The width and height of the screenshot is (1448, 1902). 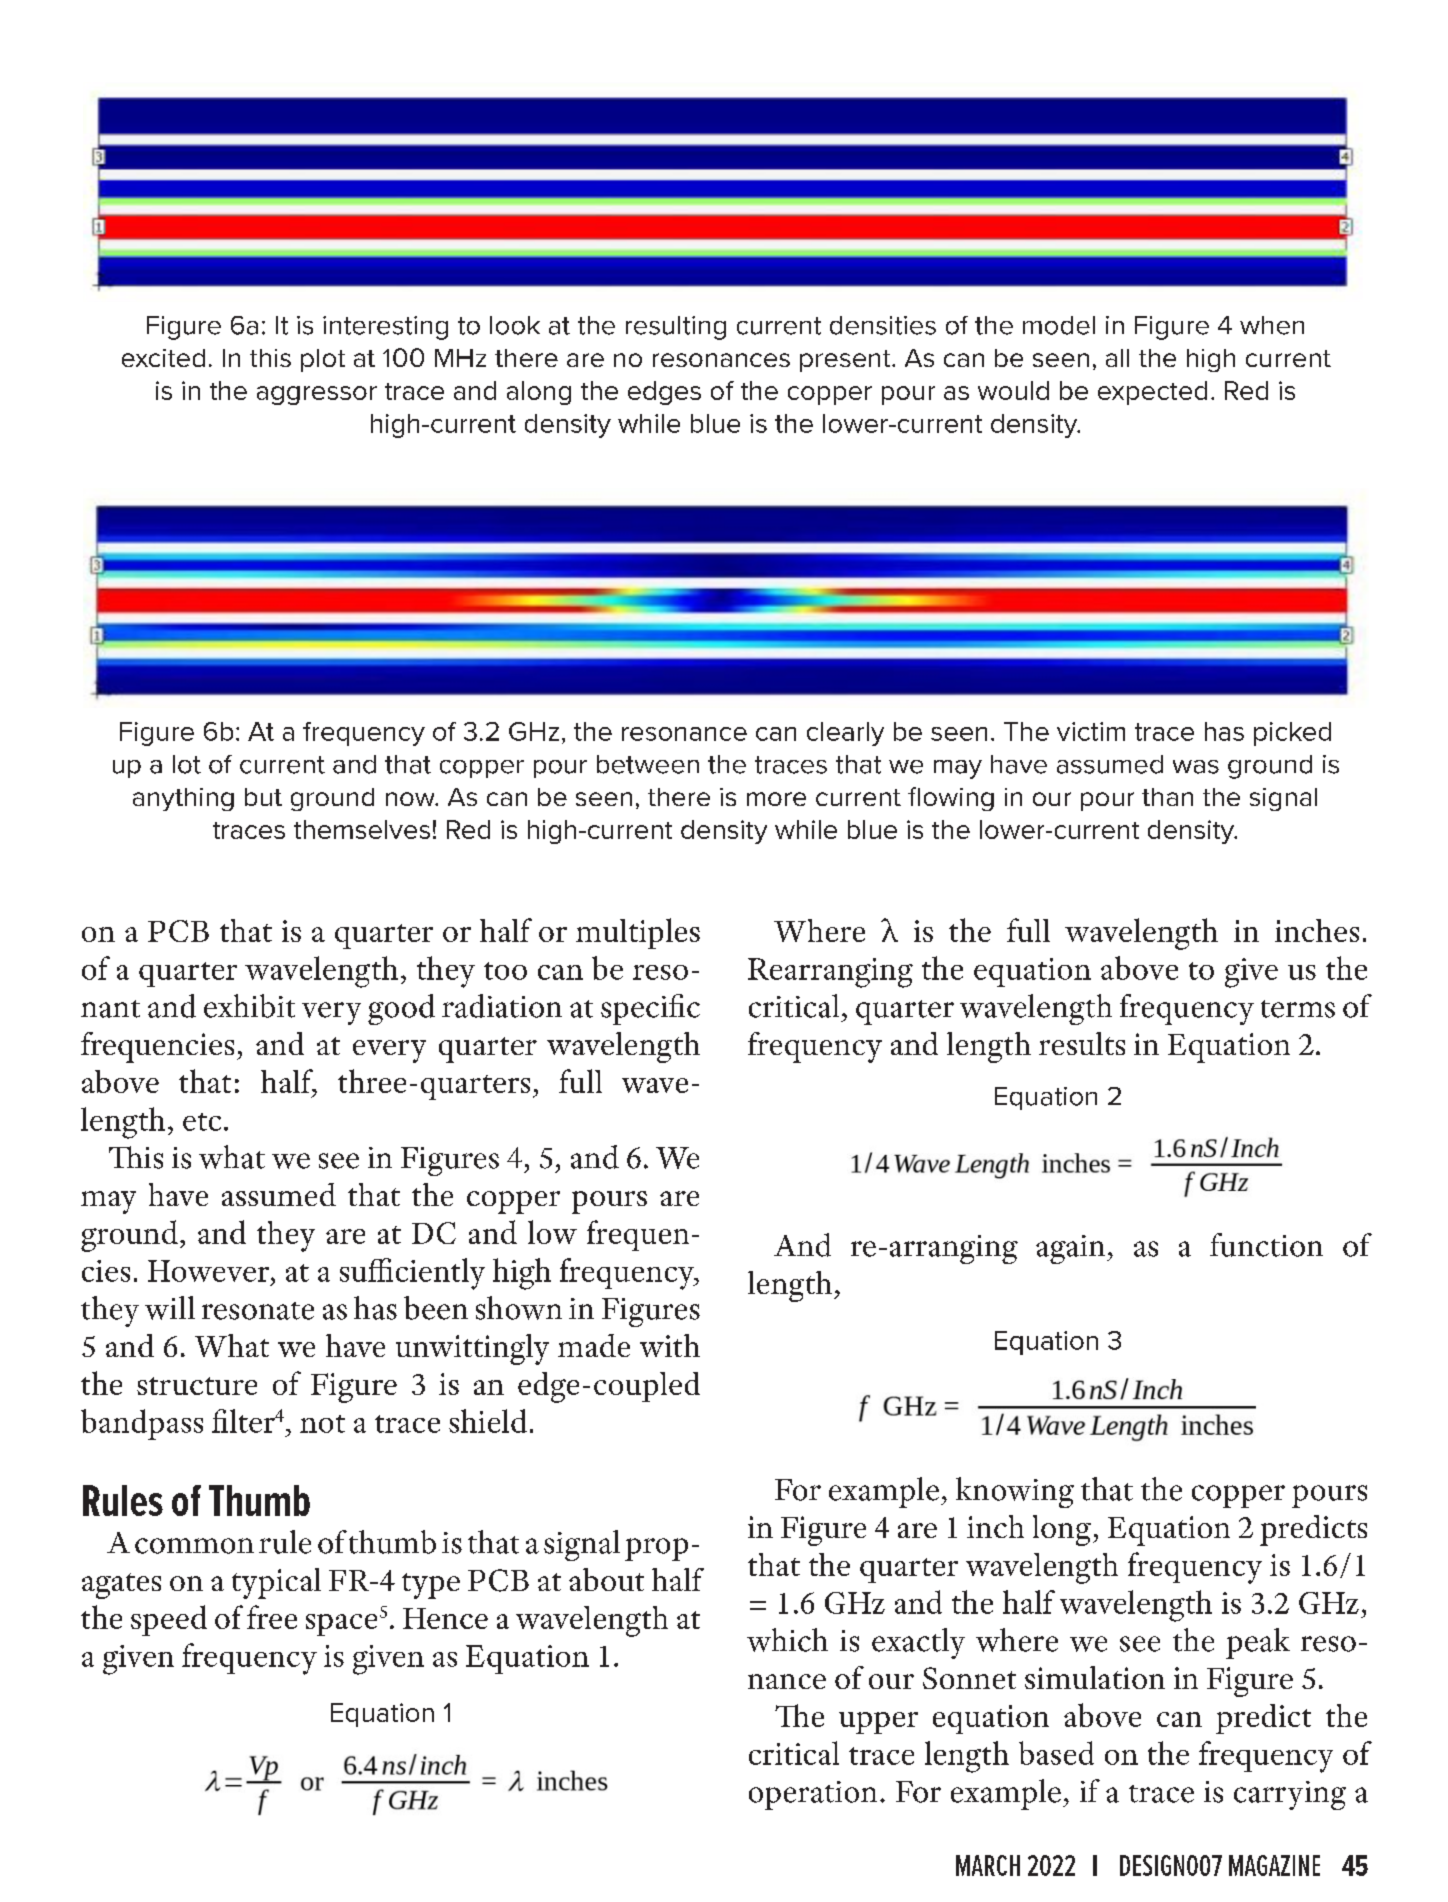 I want to click on clearly, so click(x=845, y=734).
